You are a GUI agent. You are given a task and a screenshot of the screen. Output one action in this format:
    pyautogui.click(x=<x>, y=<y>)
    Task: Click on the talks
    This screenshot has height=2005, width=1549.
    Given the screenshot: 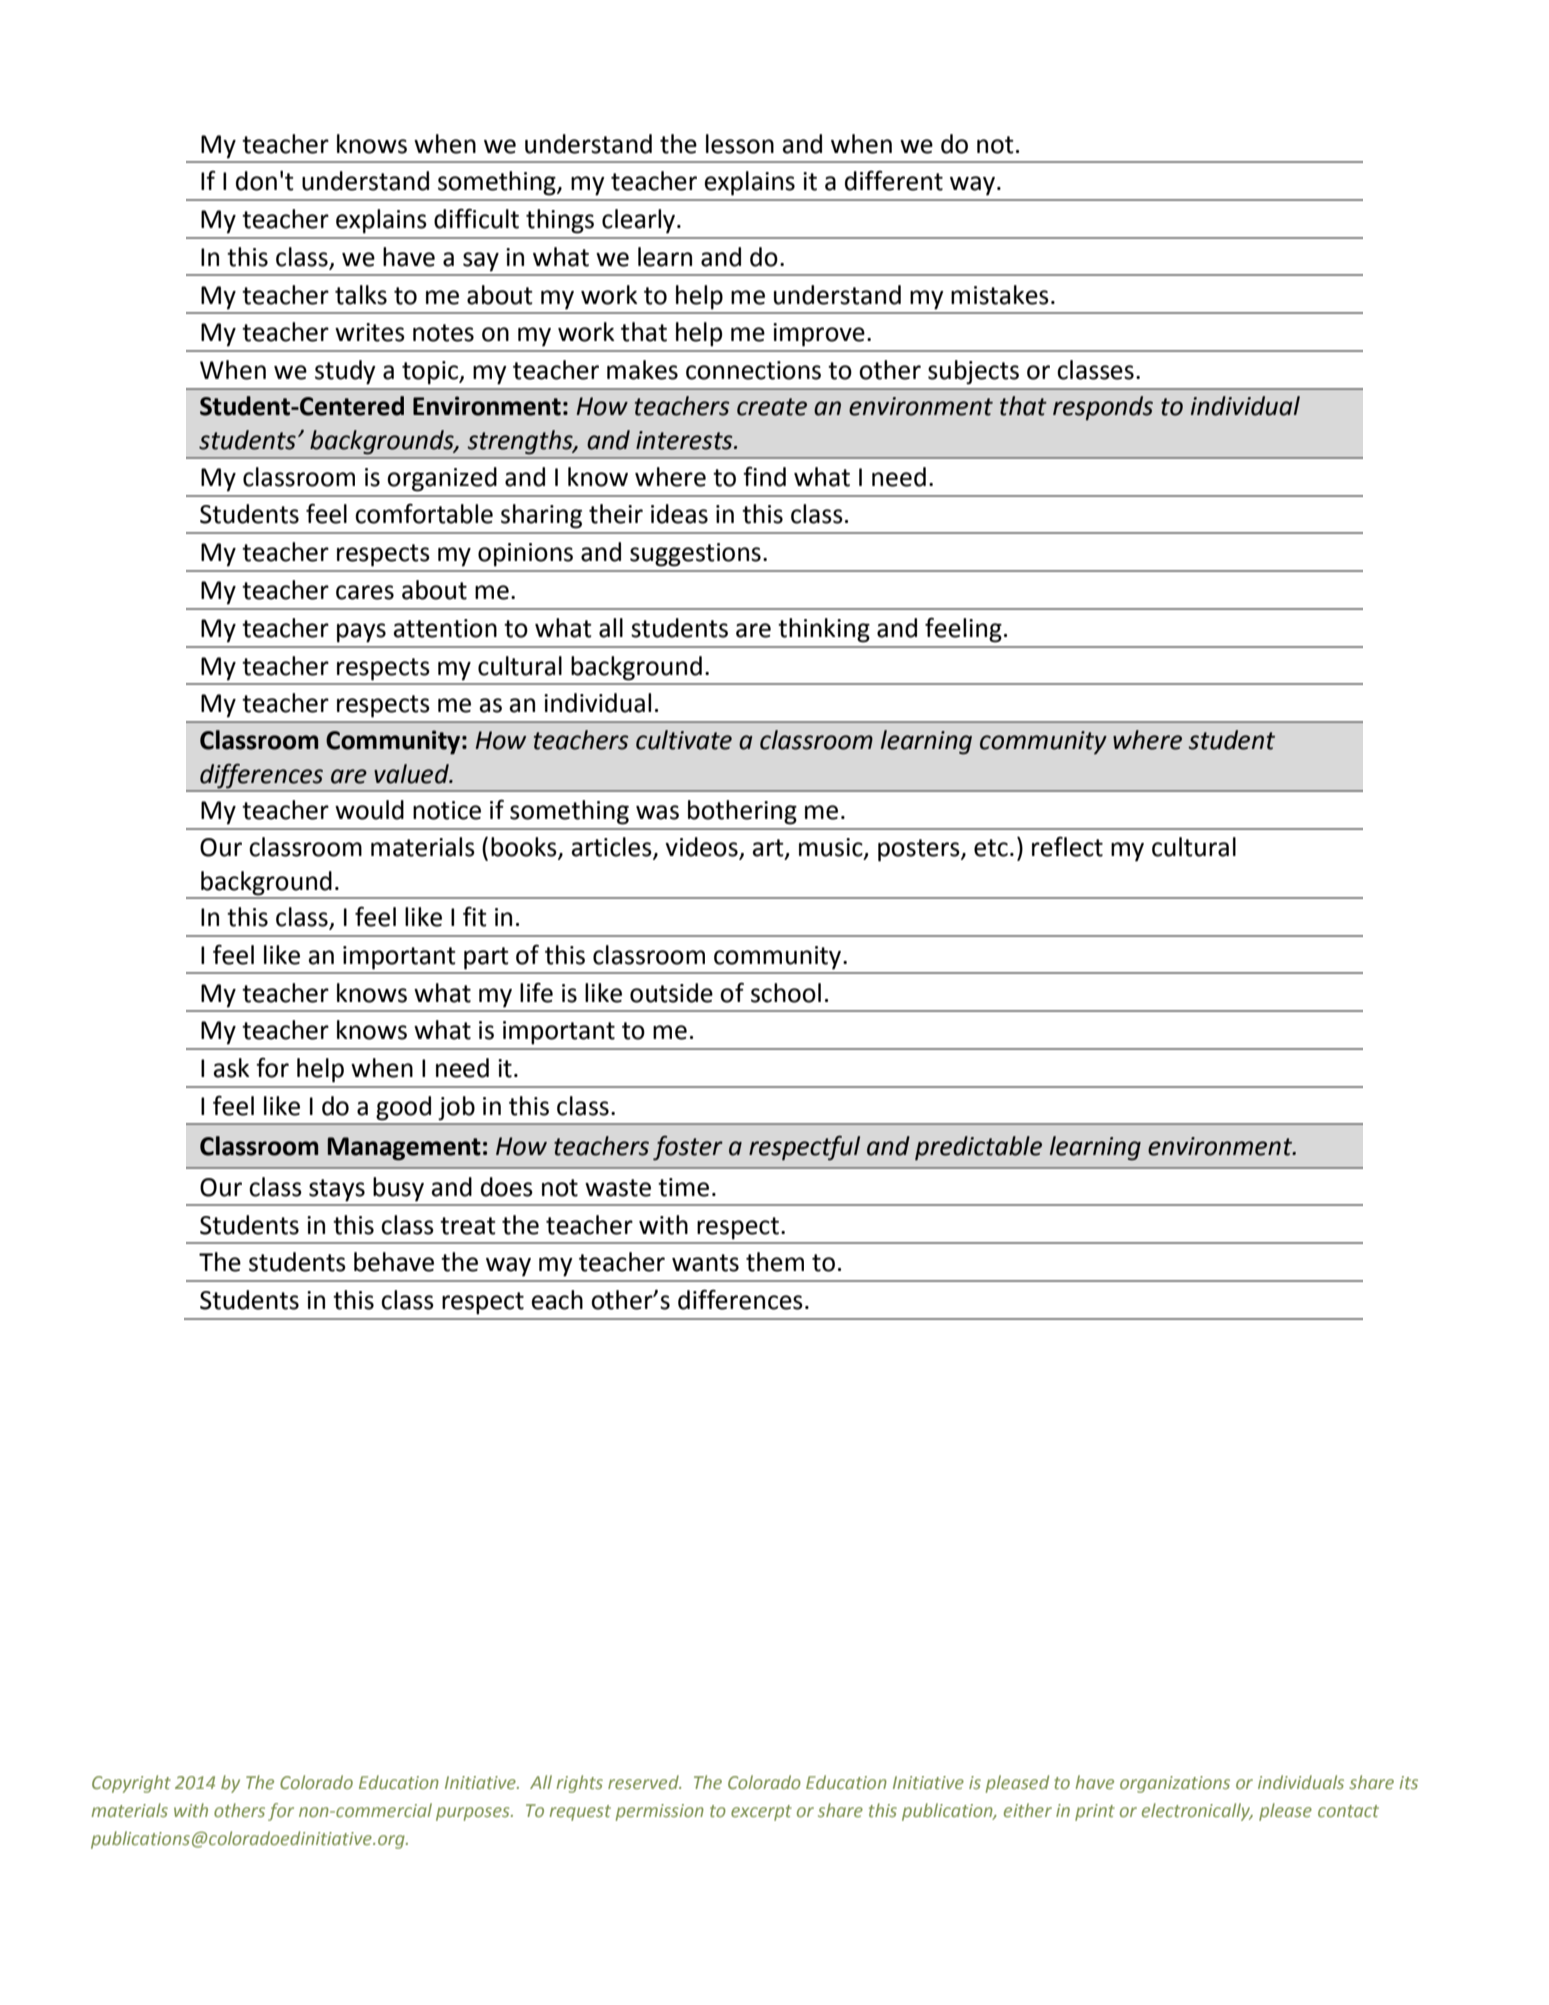 What is the action you would take?
    pyautogui.click(x=361, y=295)
